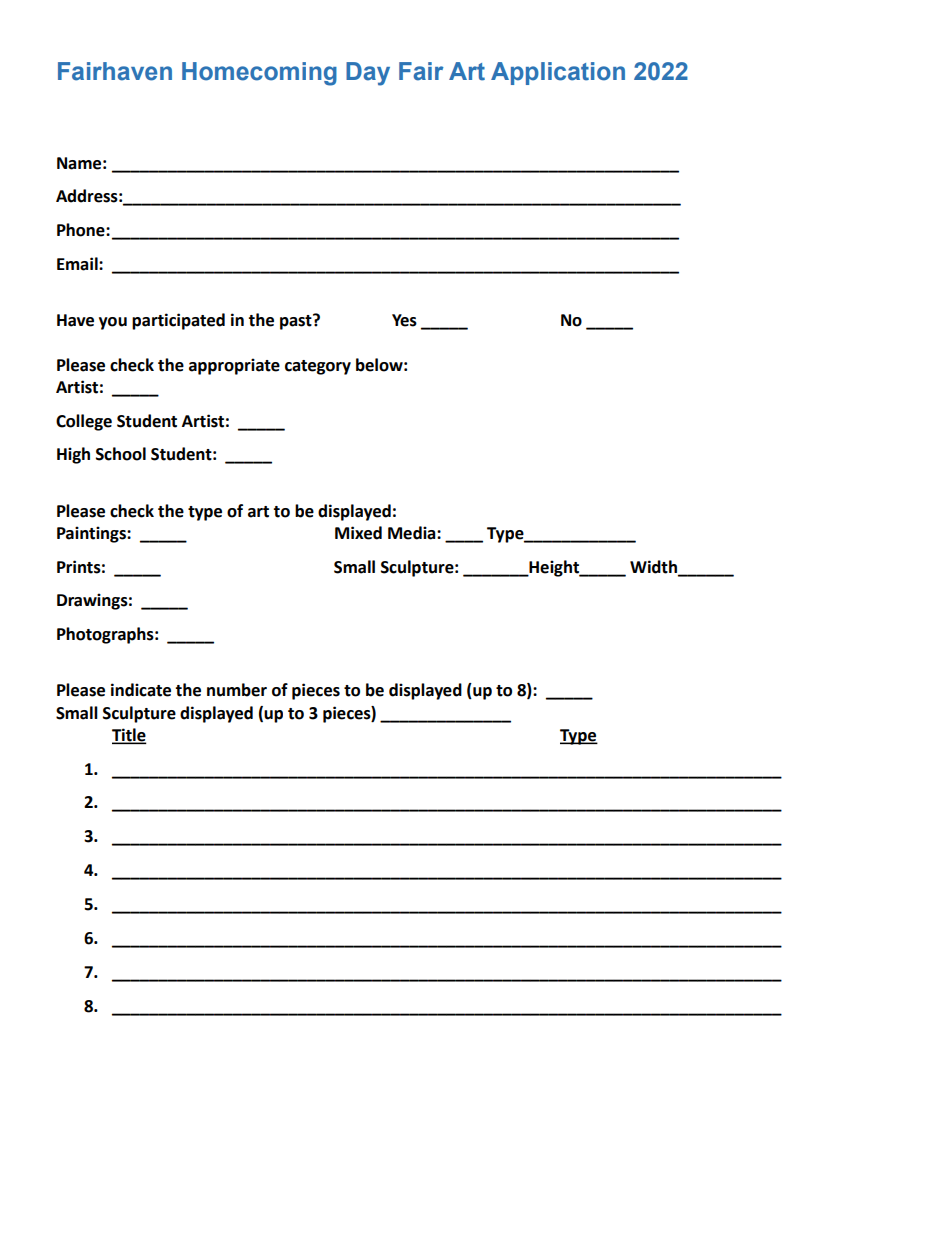 This screenshot has height=1233, width=952. I want to click on Application, so click(558, 73).
